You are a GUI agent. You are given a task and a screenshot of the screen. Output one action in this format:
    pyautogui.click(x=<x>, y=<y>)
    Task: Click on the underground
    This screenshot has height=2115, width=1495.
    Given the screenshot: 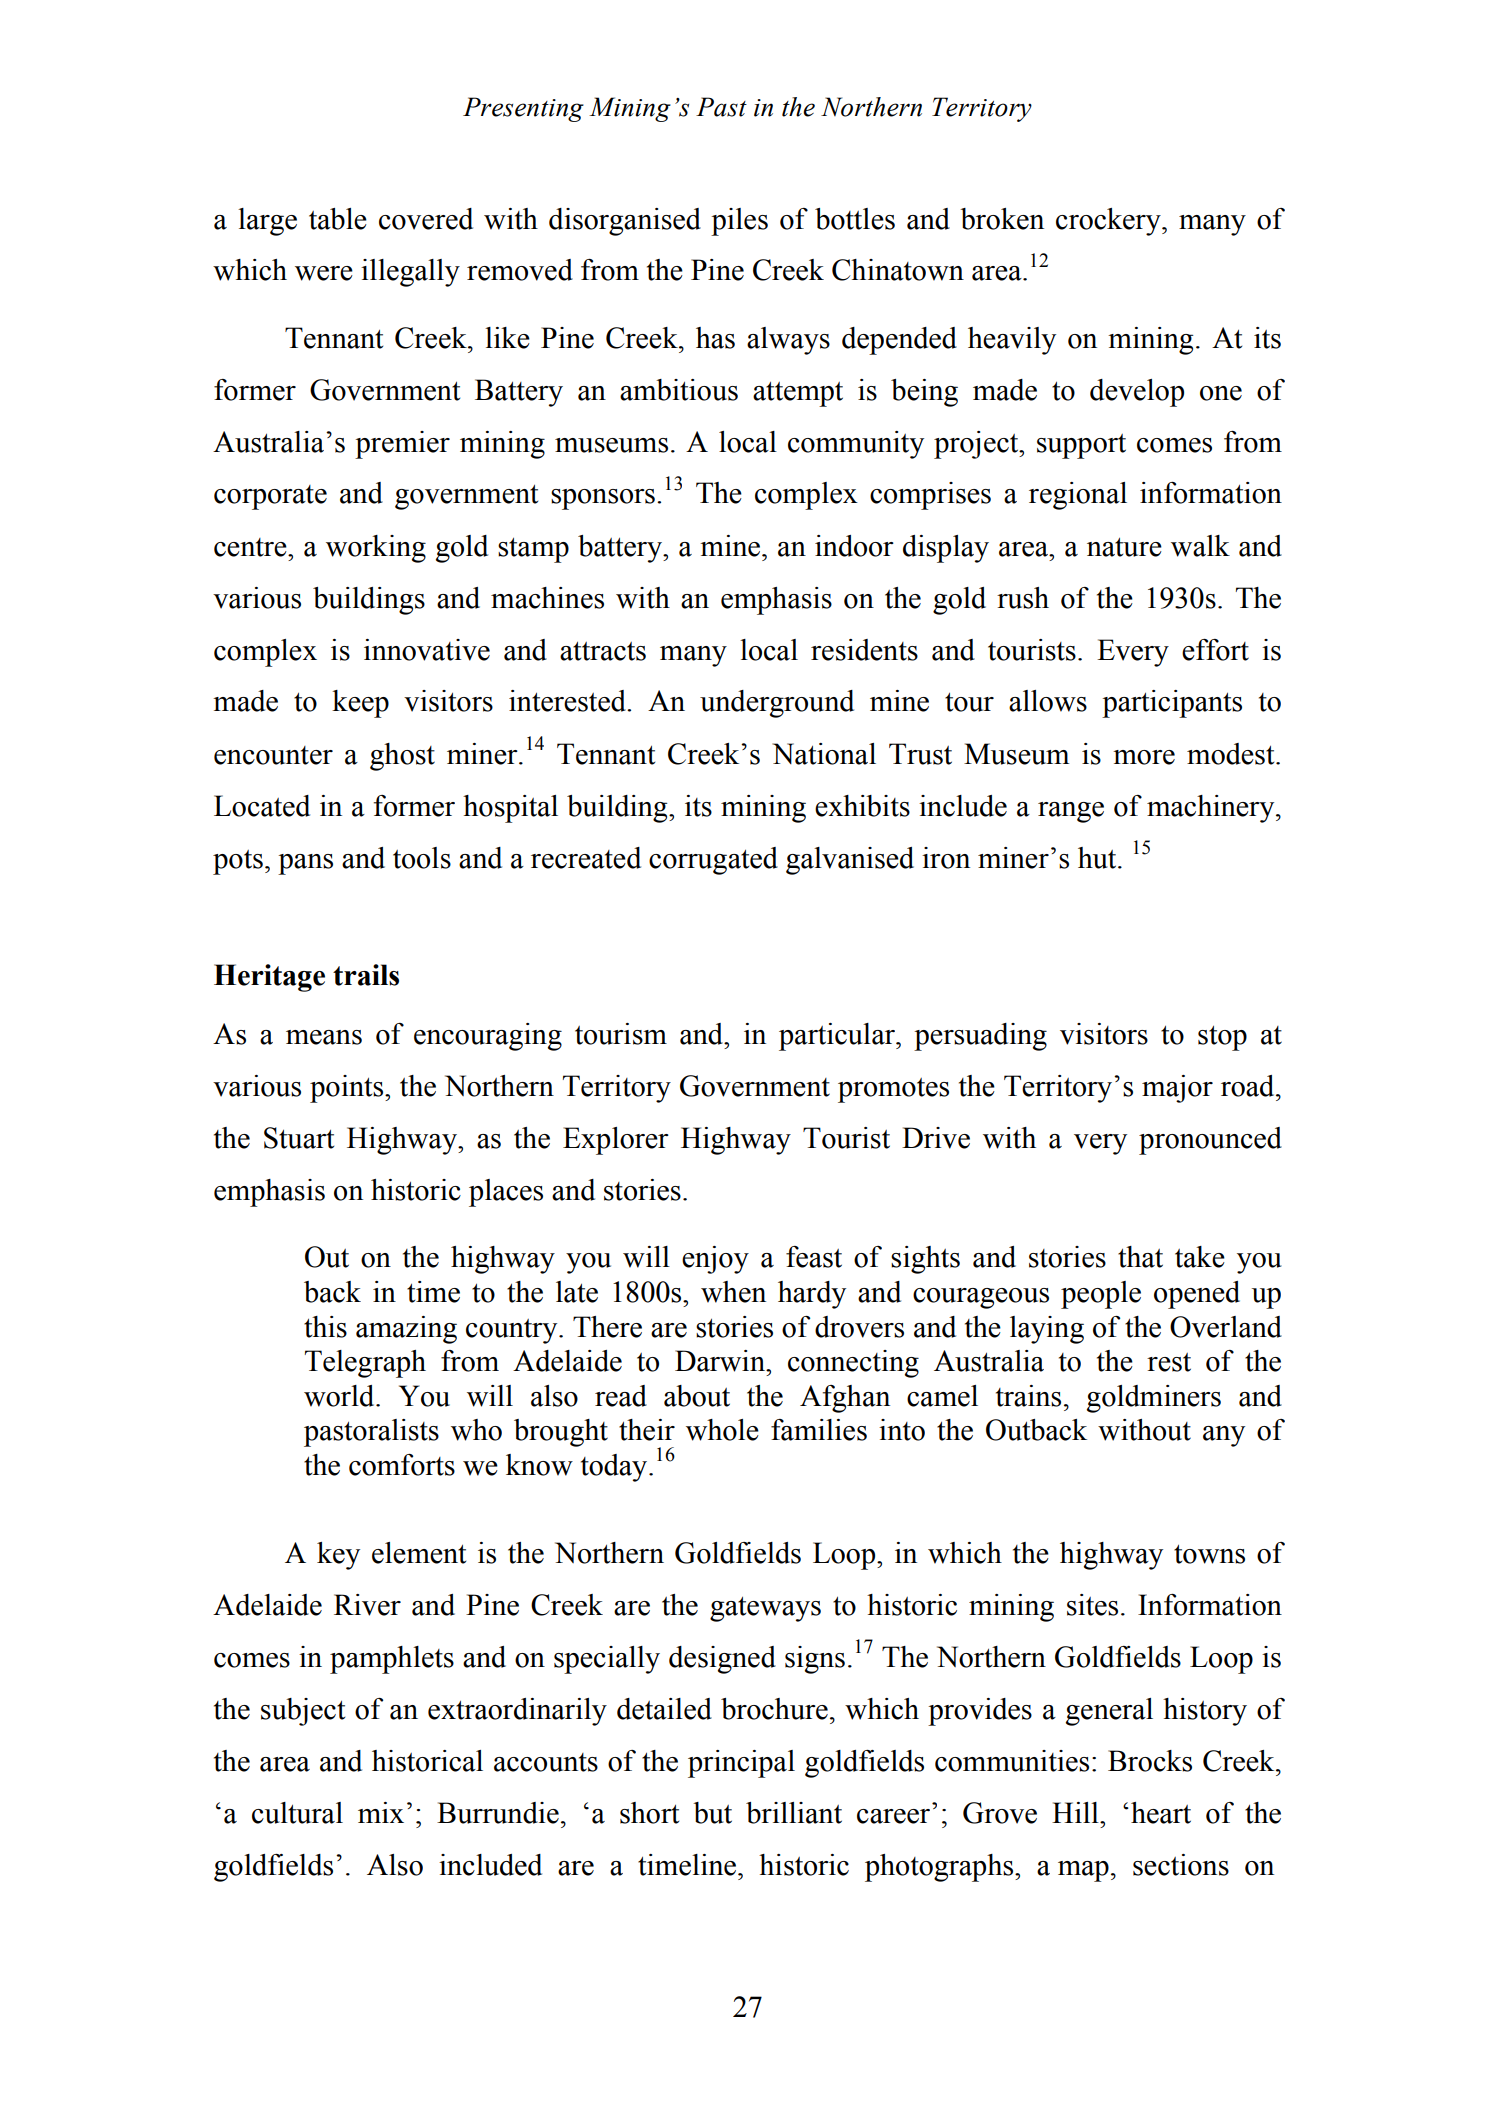 What is the action you would take?
    pyautogui.click(x=777, y=704)
